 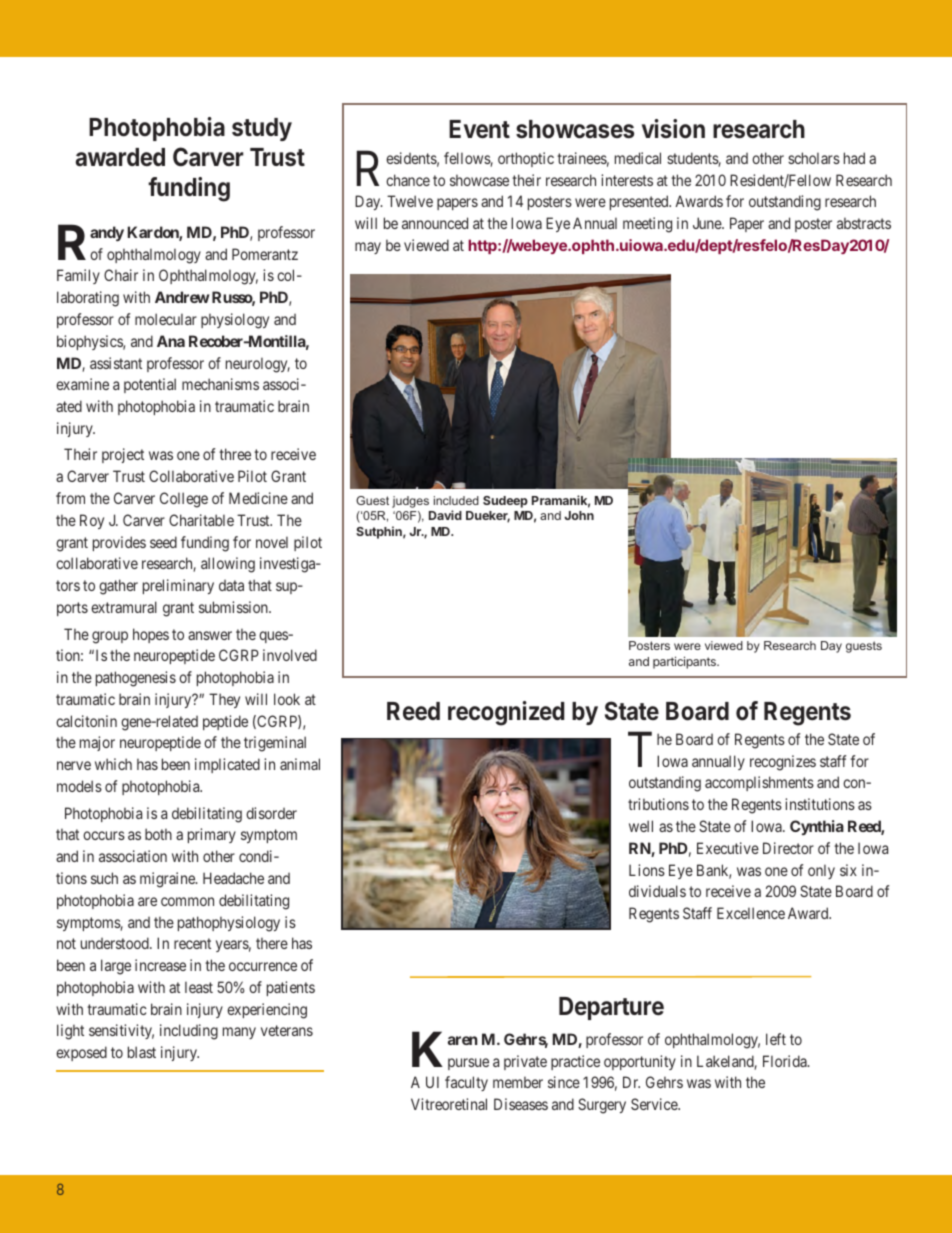 I want to click on Director, so click(x=788, y=848).
